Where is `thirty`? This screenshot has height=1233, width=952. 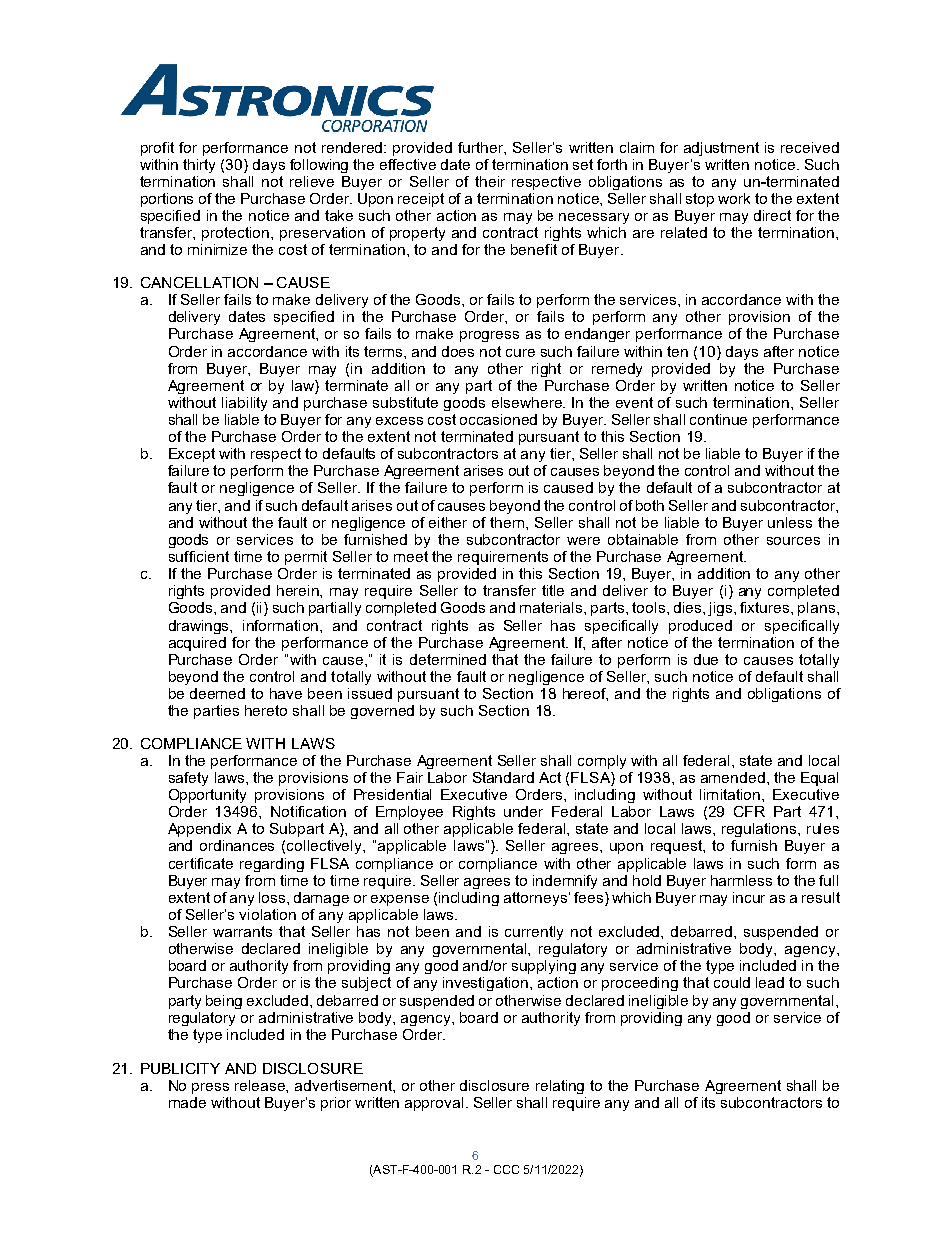
thirty is located at coordinates (199, 166).
